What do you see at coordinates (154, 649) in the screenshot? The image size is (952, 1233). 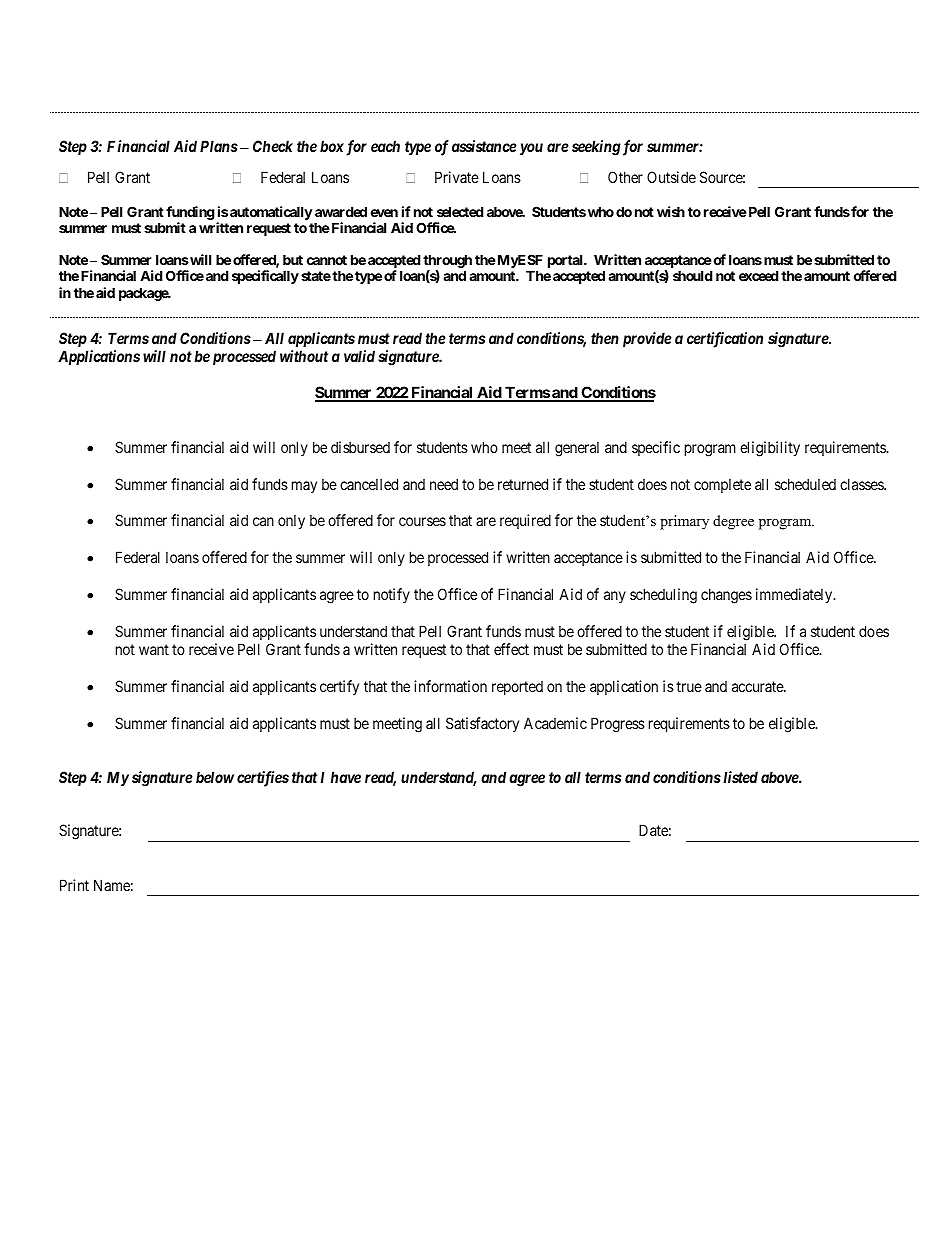 I see `want` at bounding box center [154, 649].
